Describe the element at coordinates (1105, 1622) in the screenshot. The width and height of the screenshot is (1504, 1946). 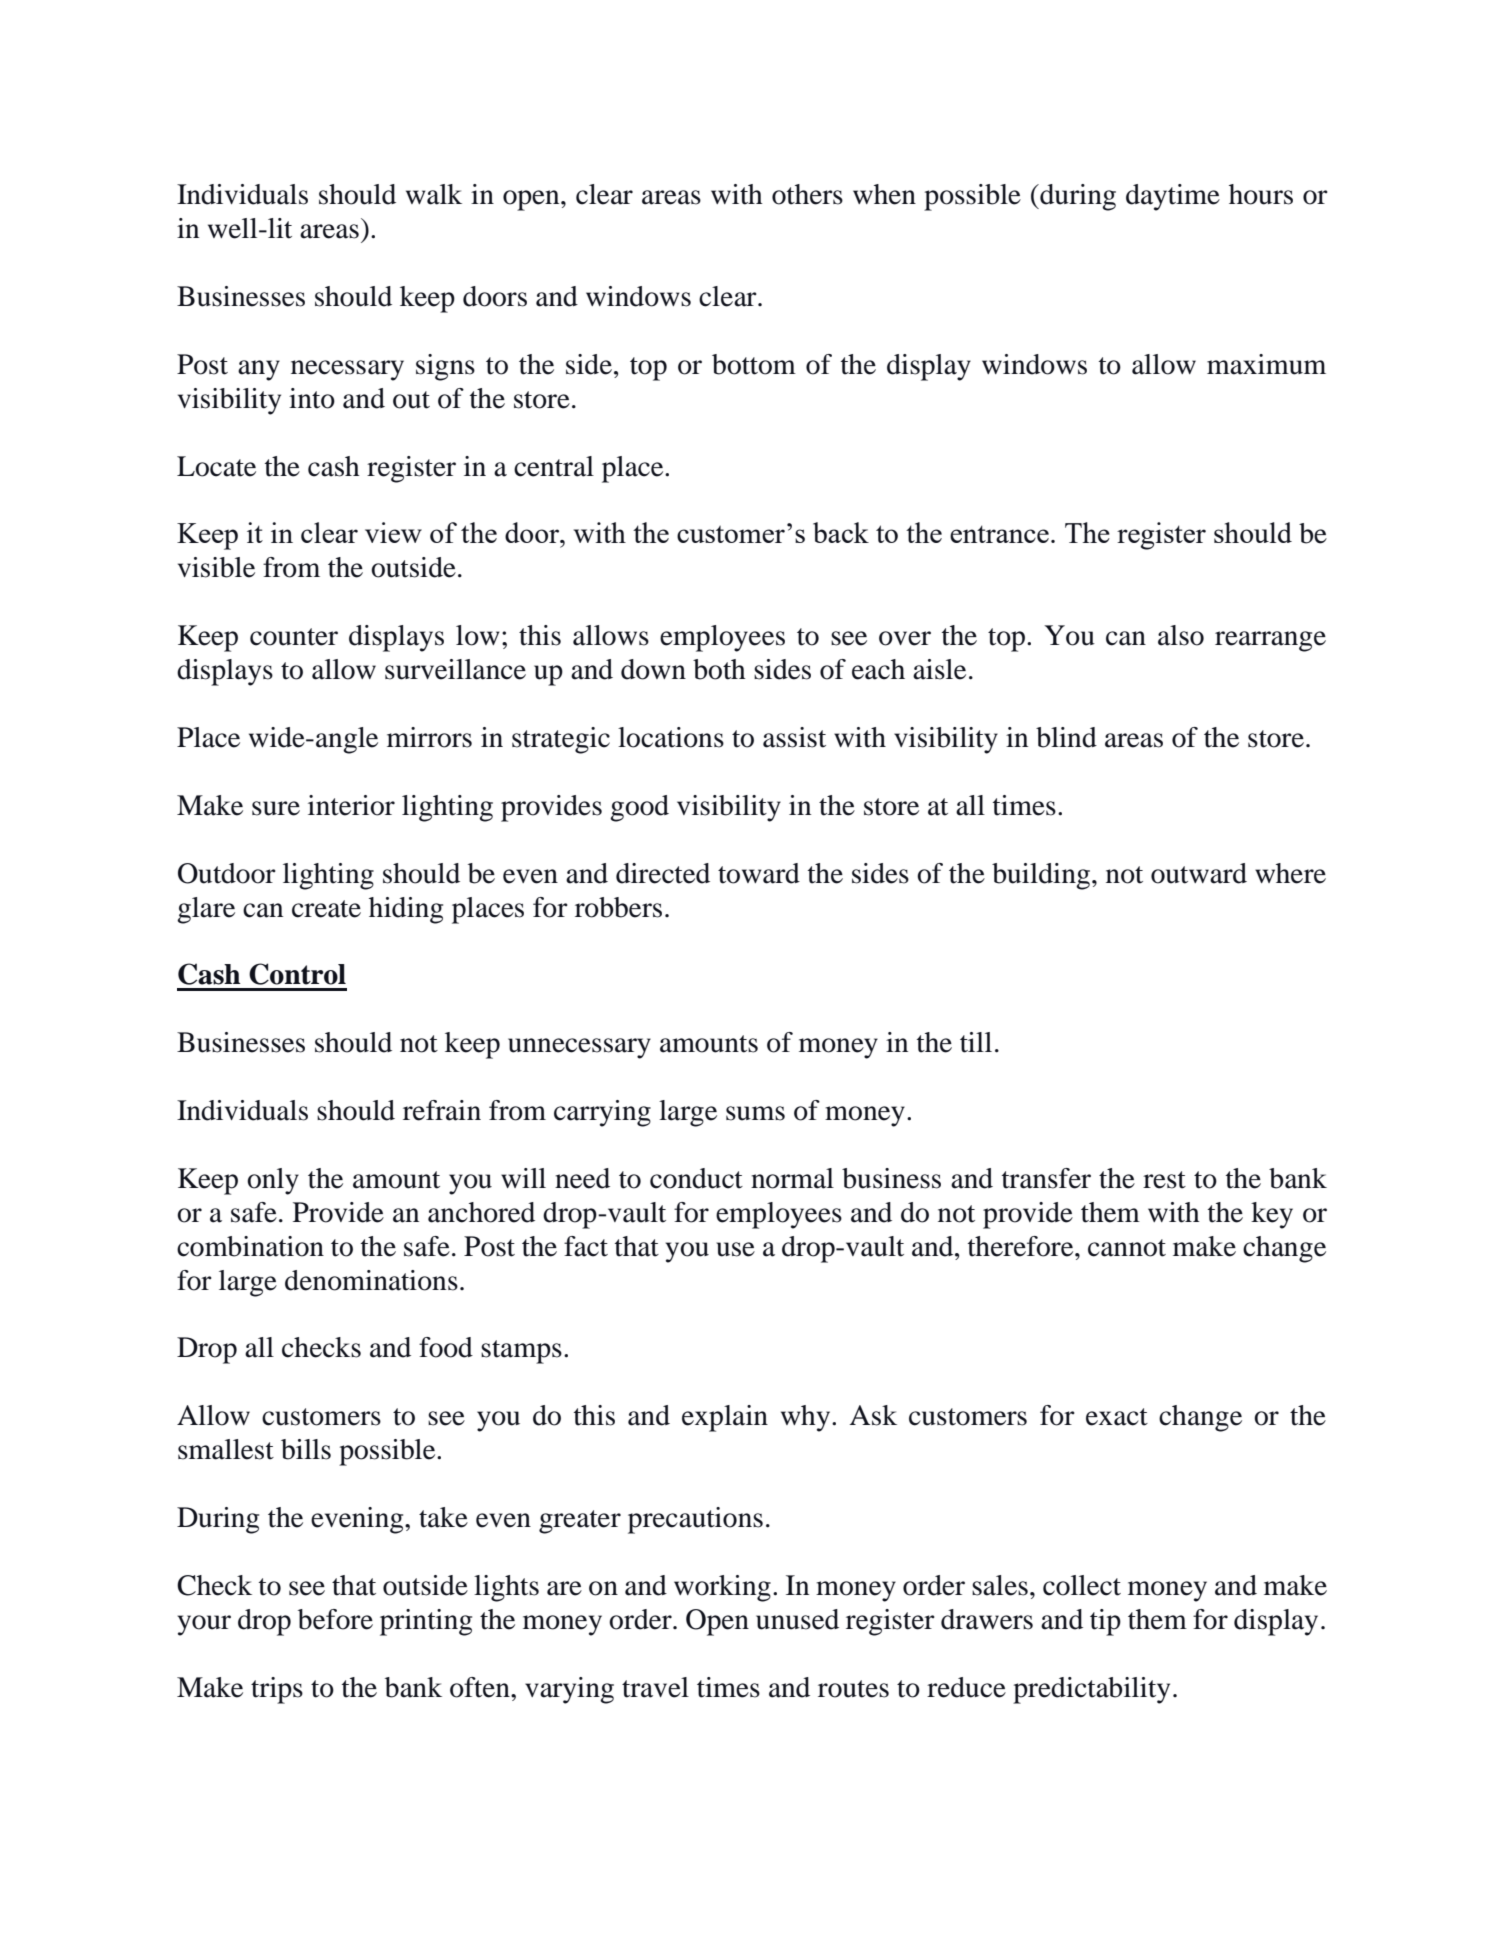
I see `tip` at that location.
